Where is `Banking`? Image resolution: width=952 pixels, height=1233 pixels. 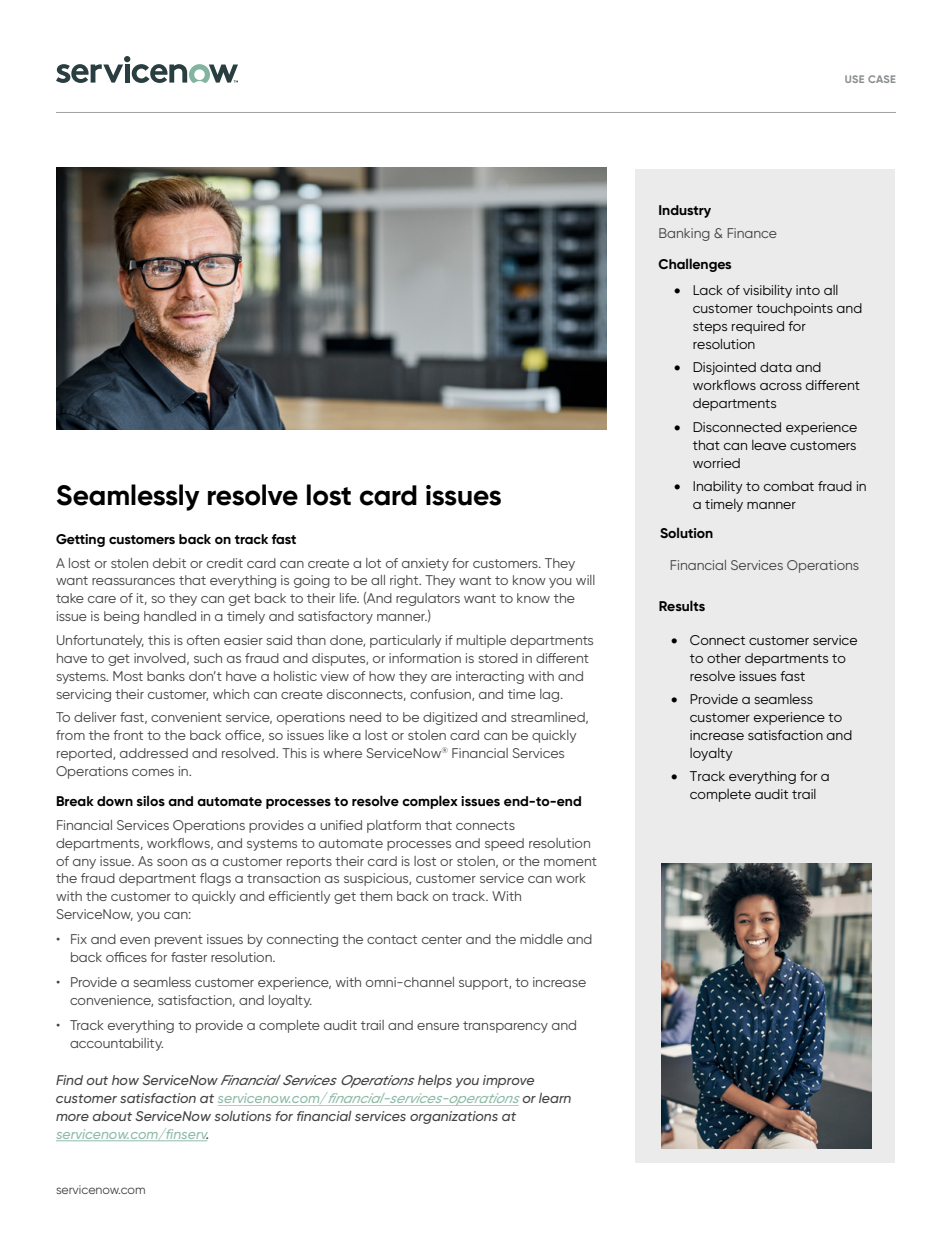
Banking is located at coordinates (684, 234).
